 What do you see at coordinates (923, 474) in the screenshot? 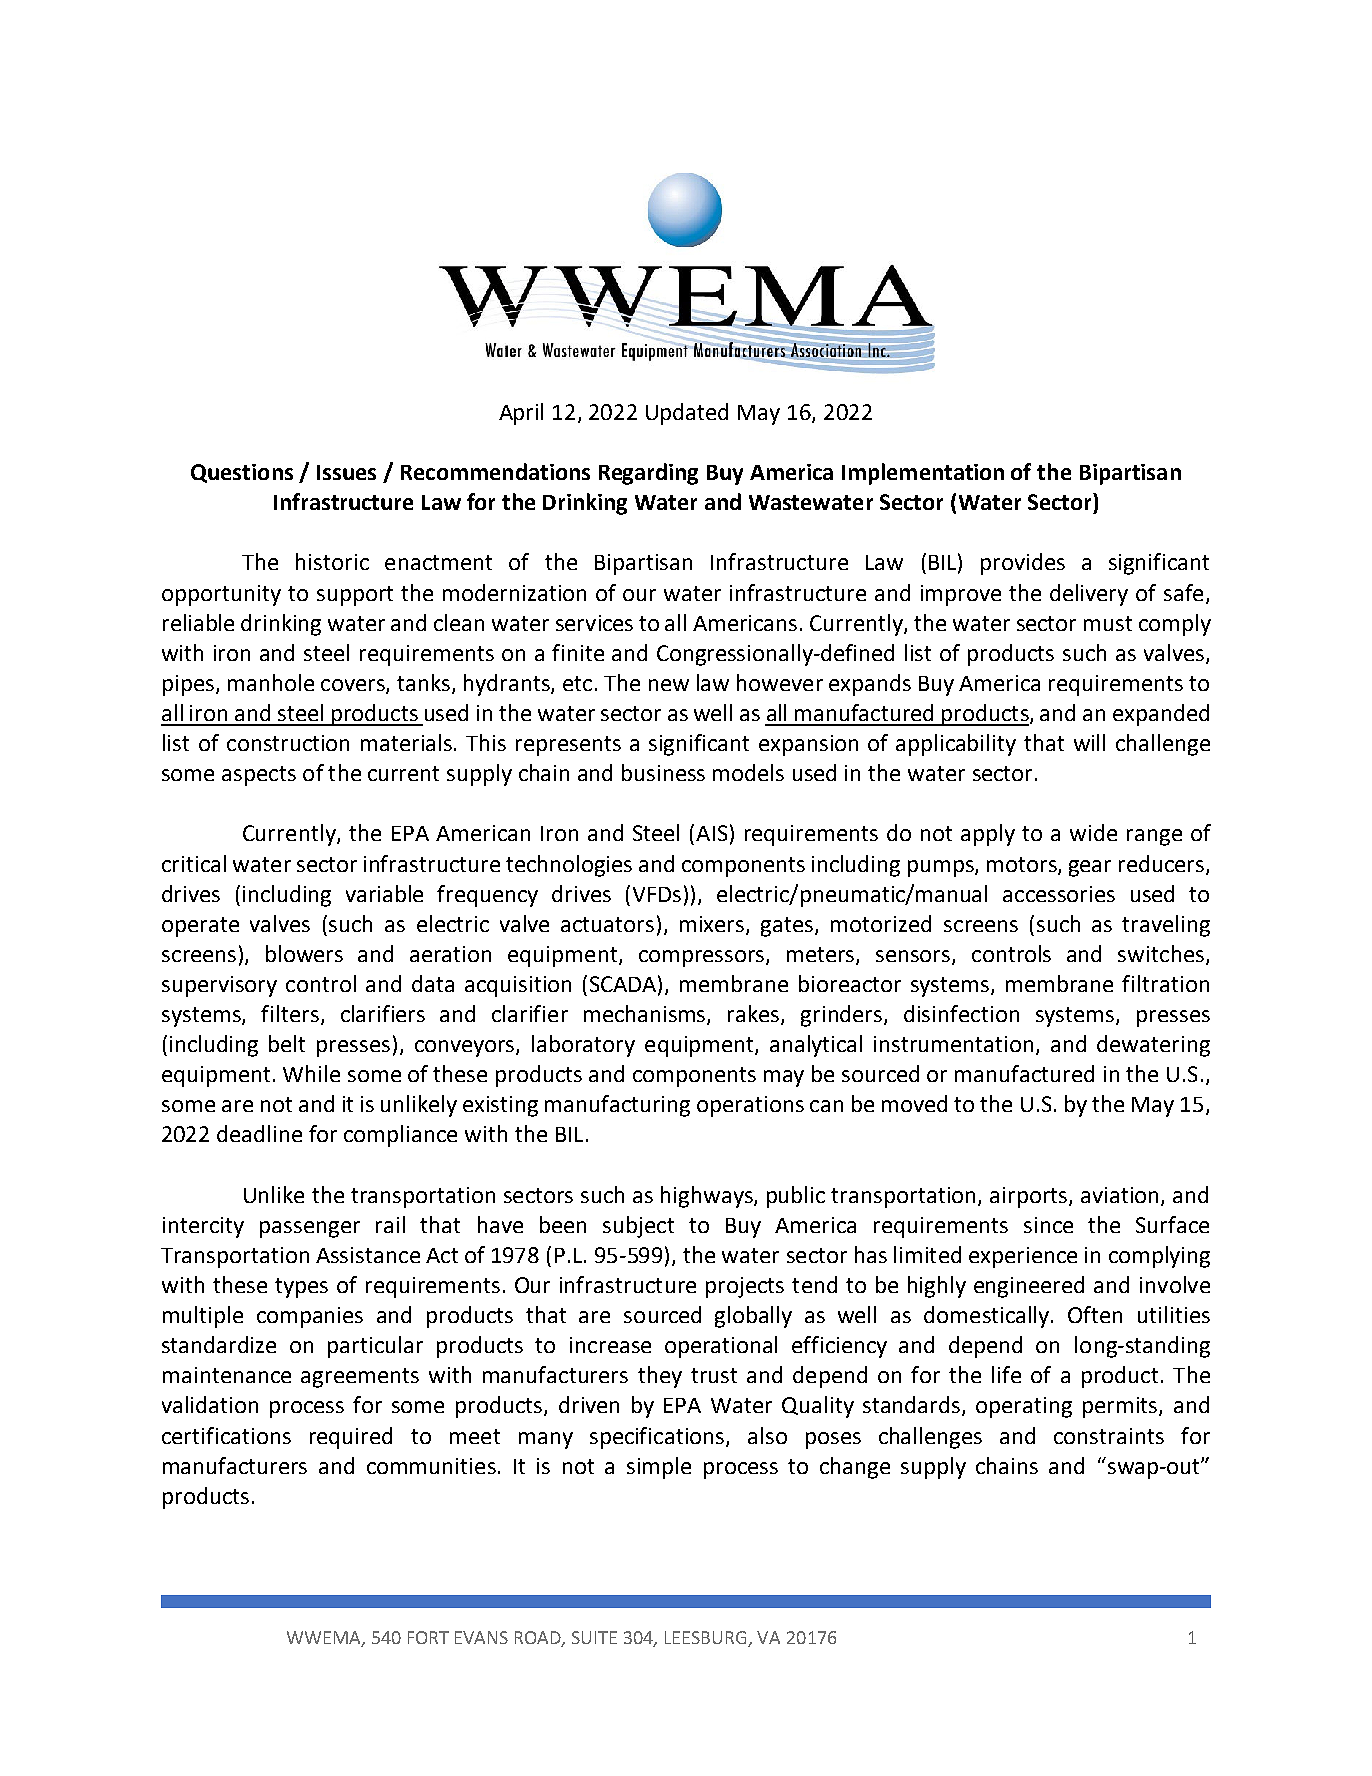
I see `Implementation` at bounding box center [923, 474].
